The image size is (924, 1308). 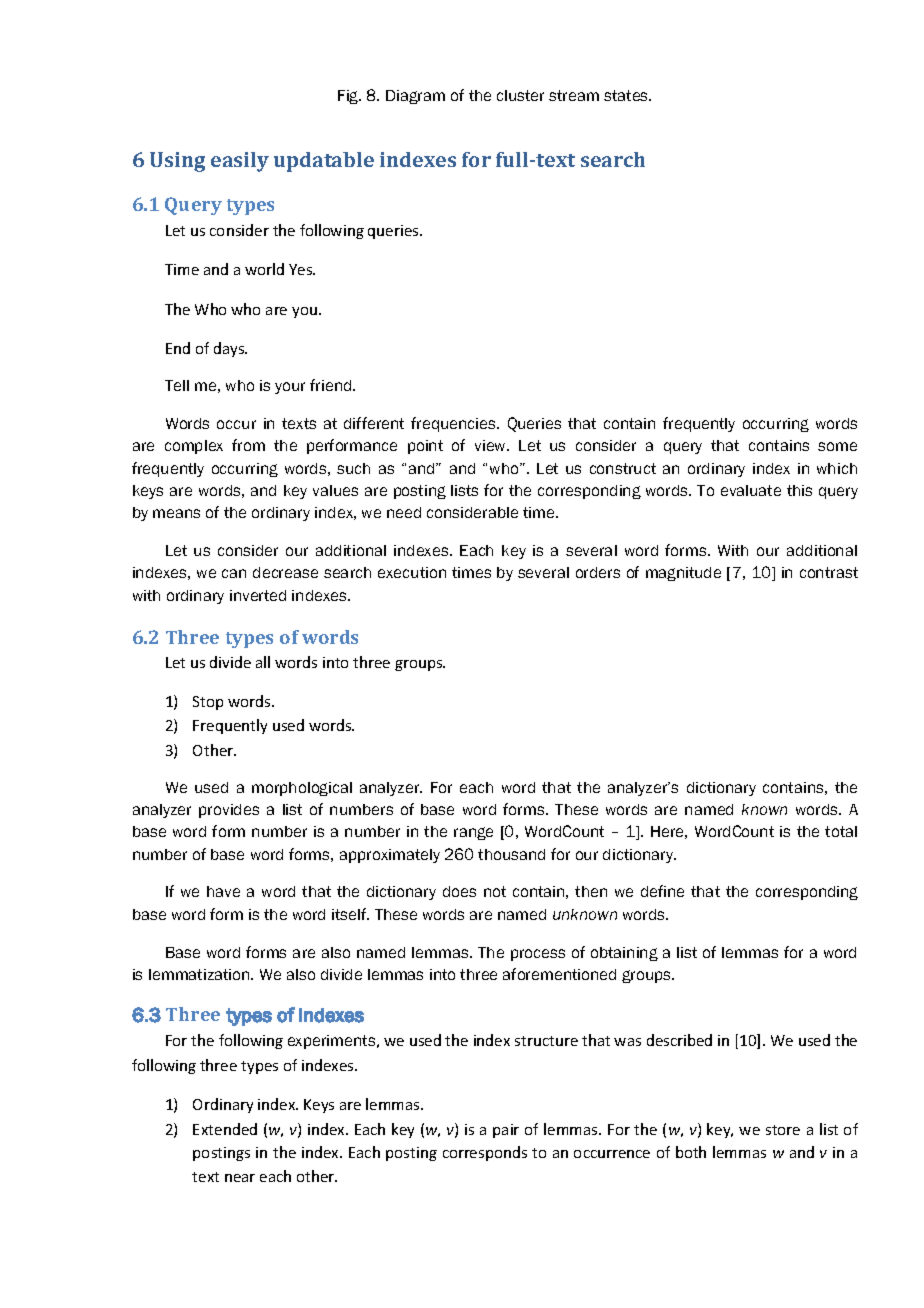 I want to click on all, so click(x=263, y=662).
